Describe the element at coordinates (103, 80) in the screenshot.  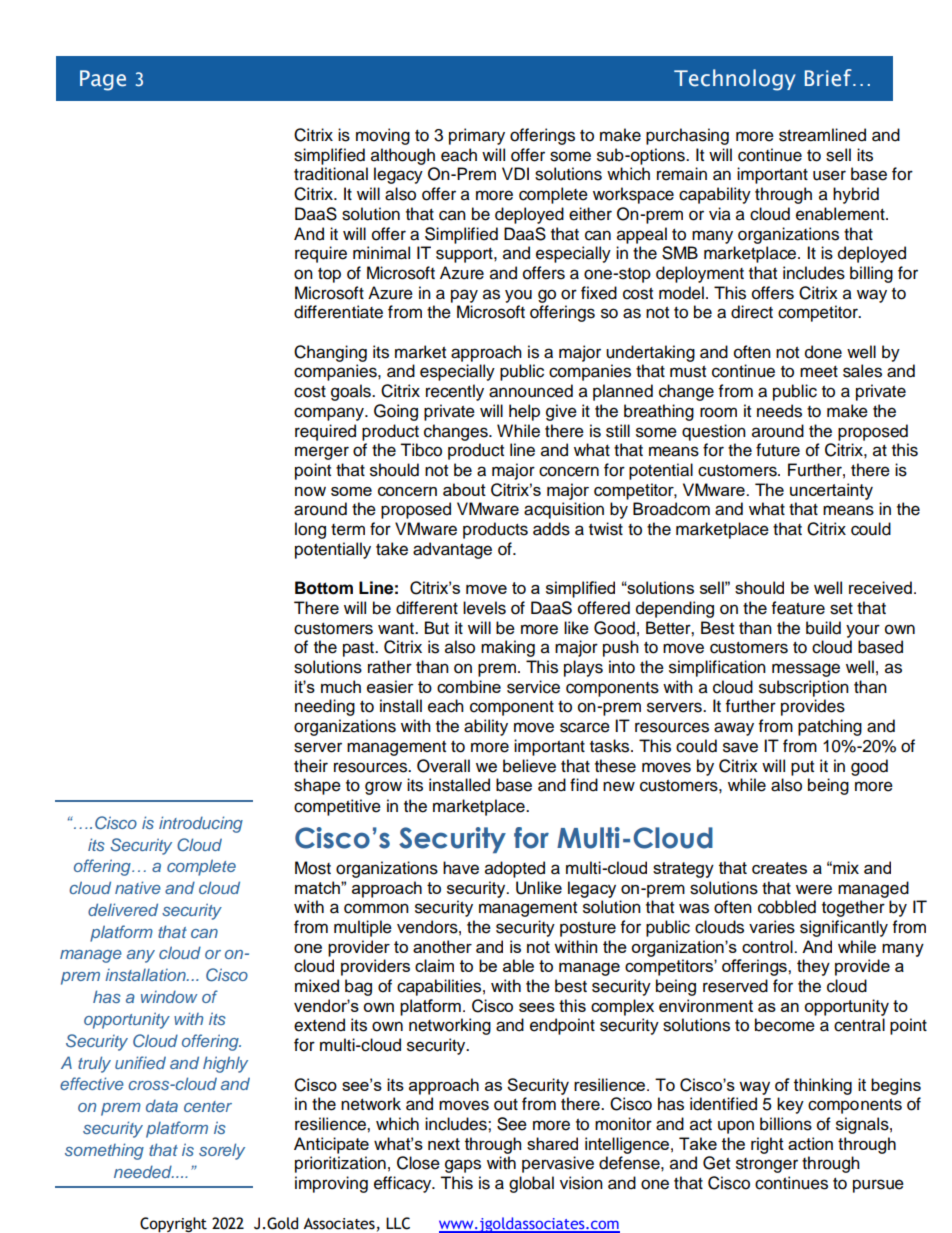
I see `Page` at that location.
